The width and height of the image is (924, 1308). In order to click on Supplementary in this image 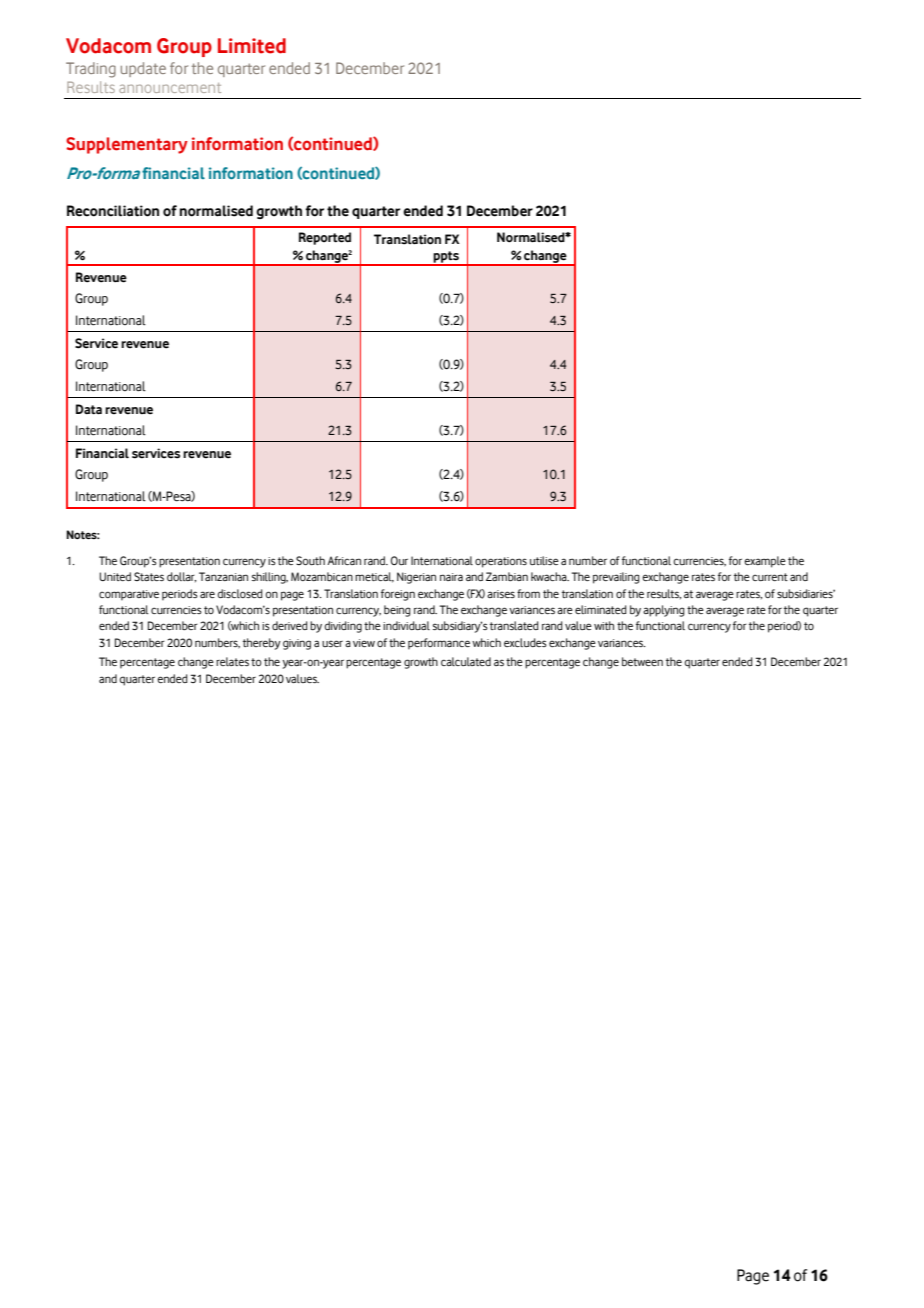, I will do `click(127, 145)`.
